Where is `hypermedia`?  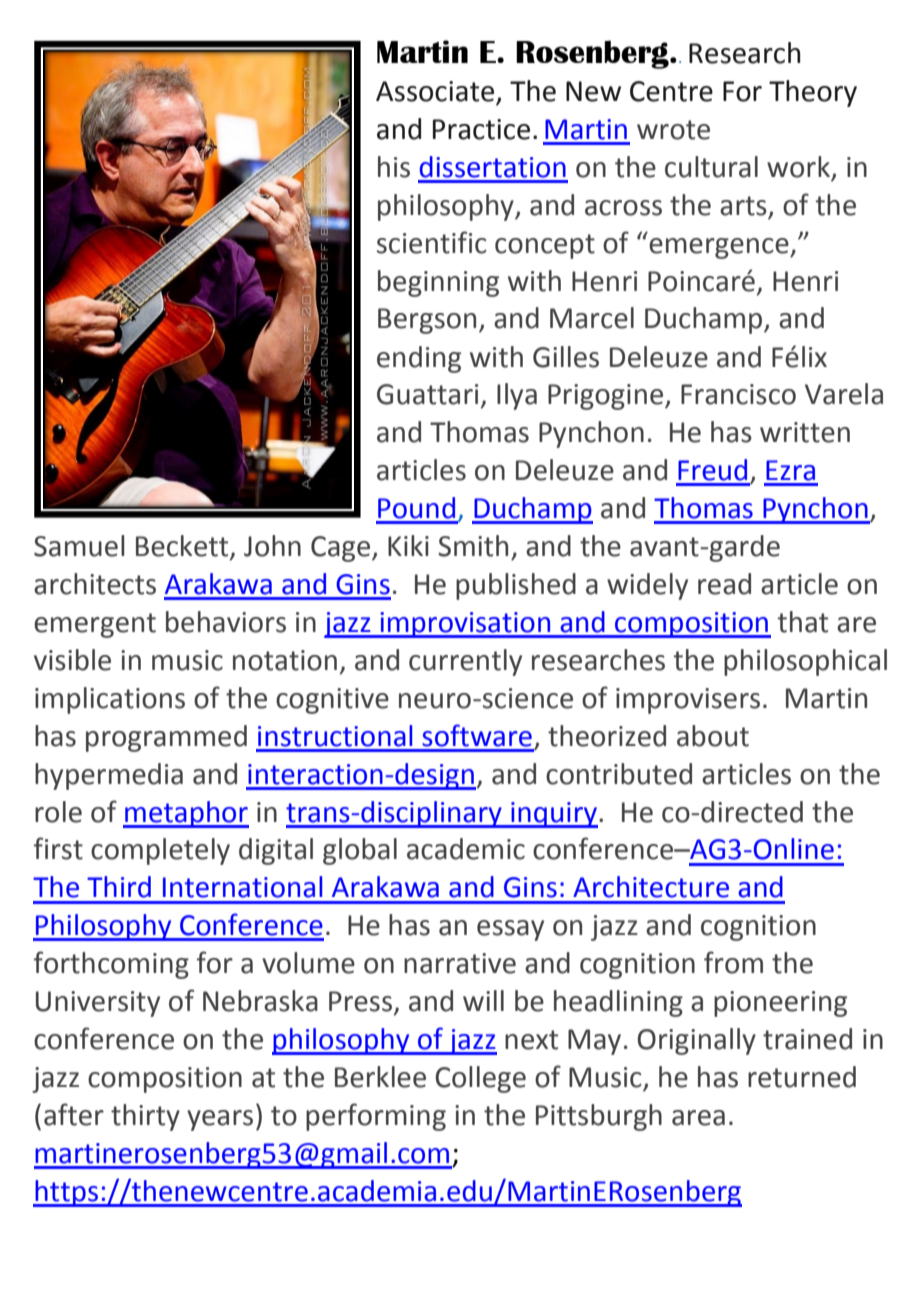
hypermedia is located at coordinates (109, 776).
